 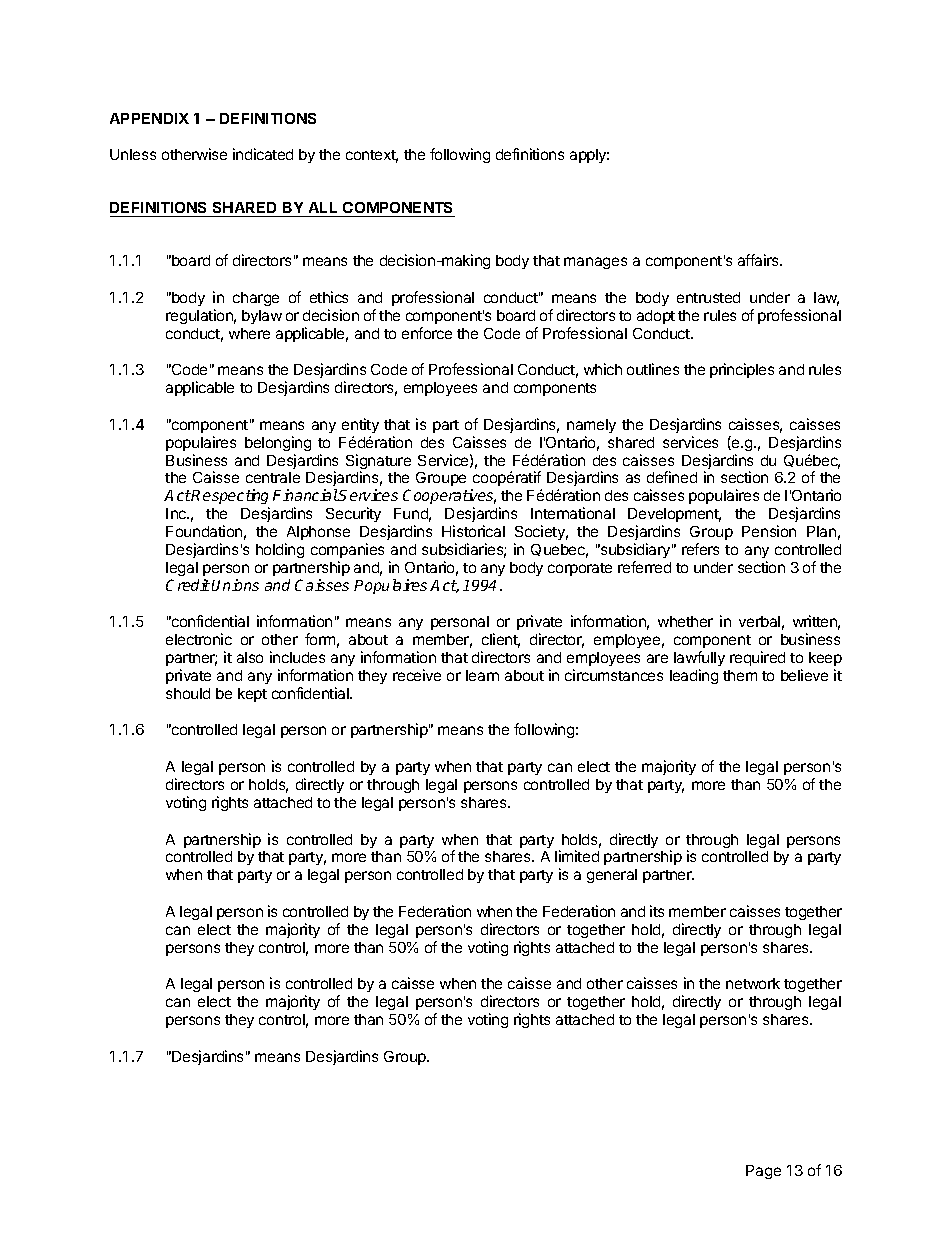 What do you see at coordinates (740, 675) in the document?
I see `them` at bounding box center [740, 675].
